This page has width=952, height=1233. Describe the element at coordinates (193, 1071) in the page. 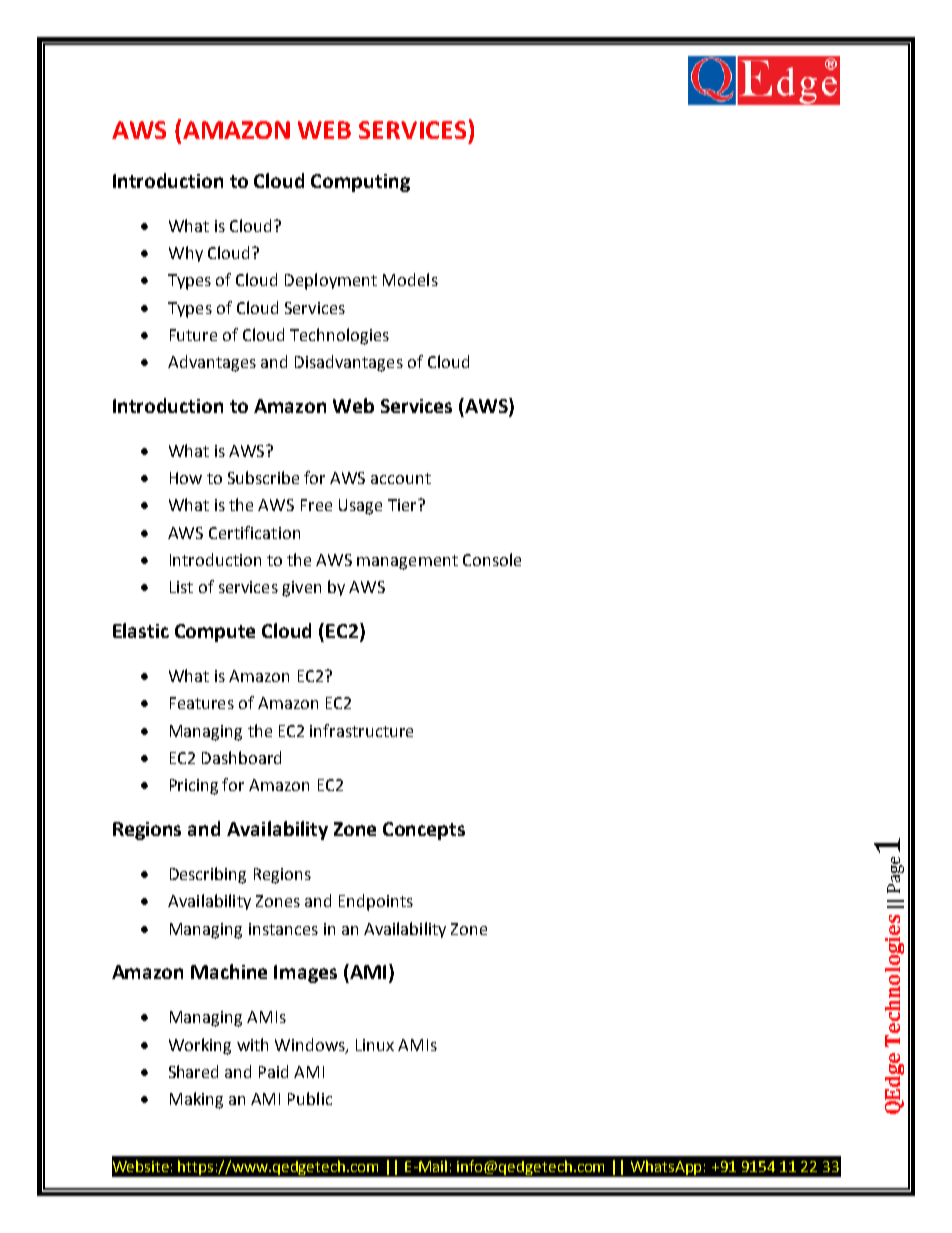

I see `Shared` at that location.
